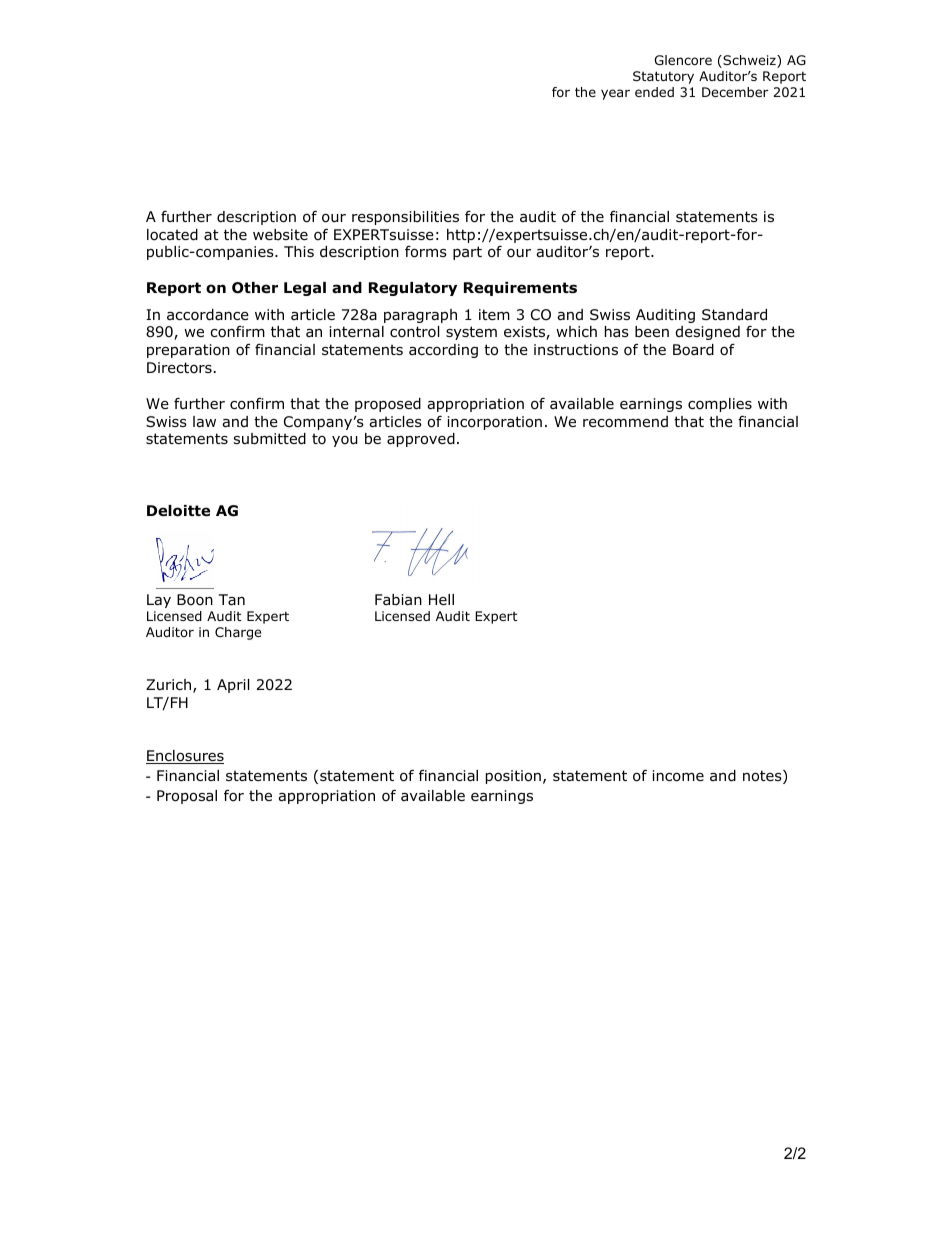 This document has width=952, height=1233. I want to click on Deloitte, so click(178, 511).
